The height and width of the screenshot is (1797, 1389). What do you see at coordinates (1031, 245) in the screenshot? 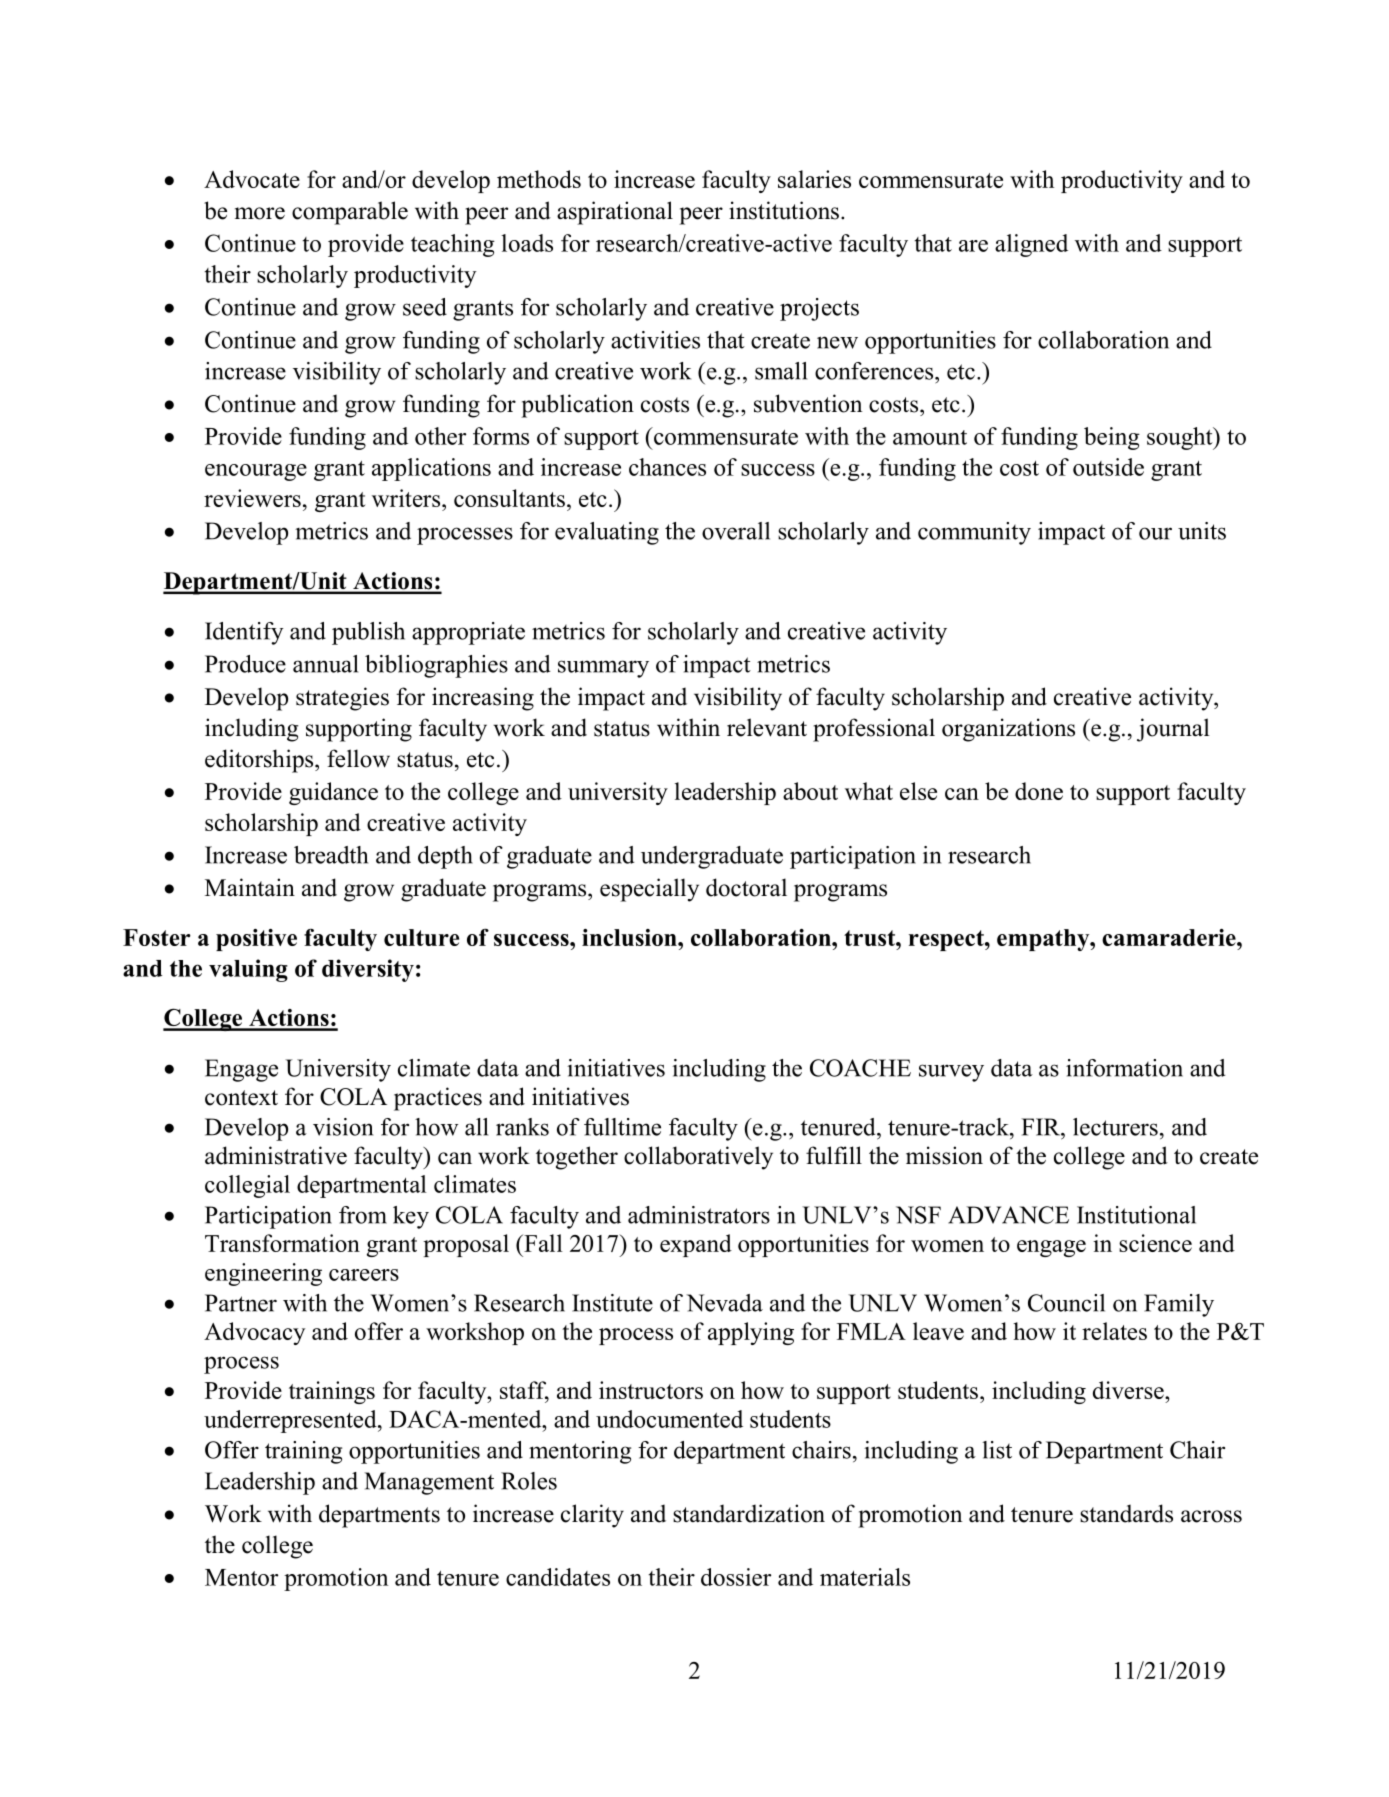
I see `aligned` at bounding box center [1031, 245].
